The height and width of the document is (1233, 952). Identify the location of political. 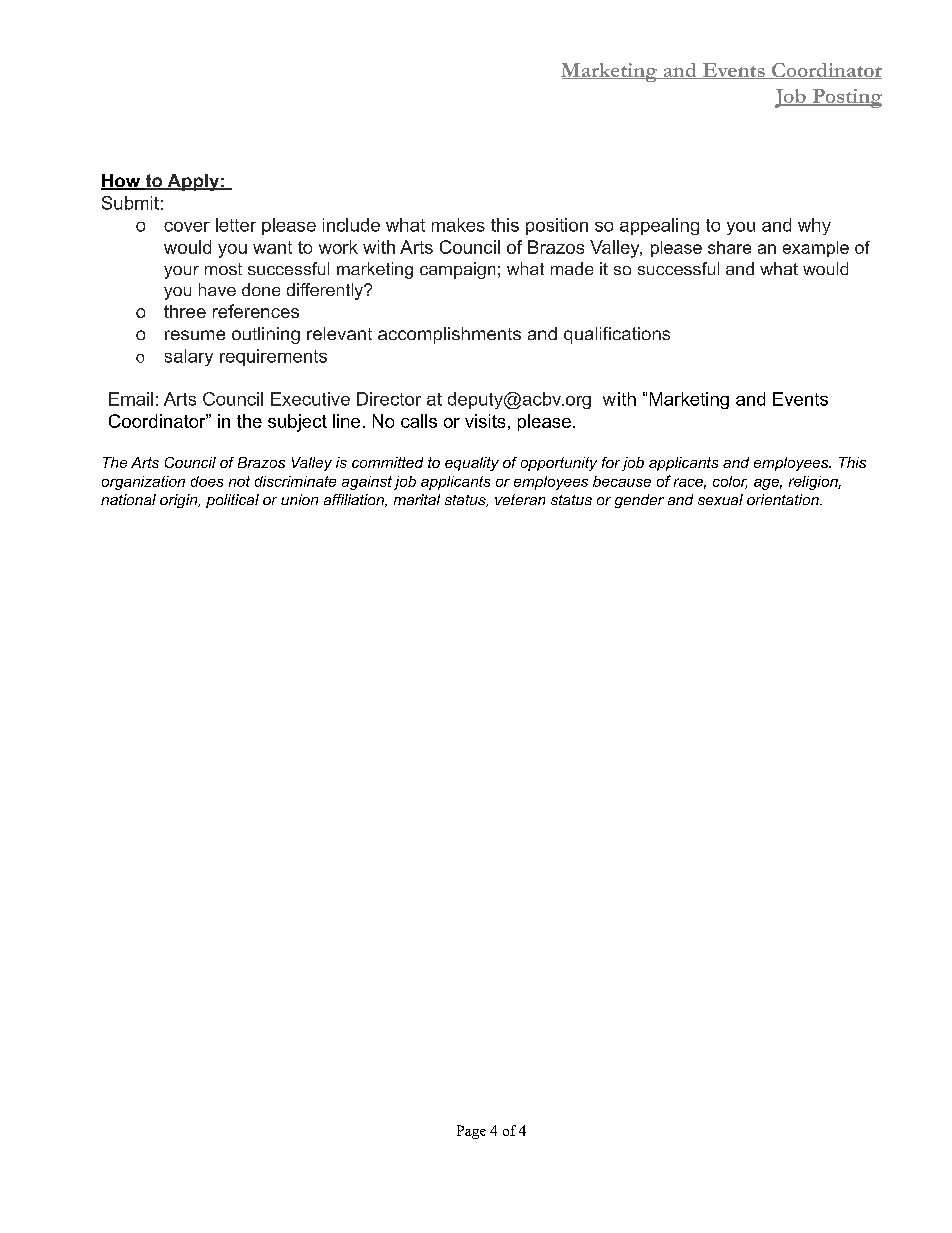
(232, 501).
